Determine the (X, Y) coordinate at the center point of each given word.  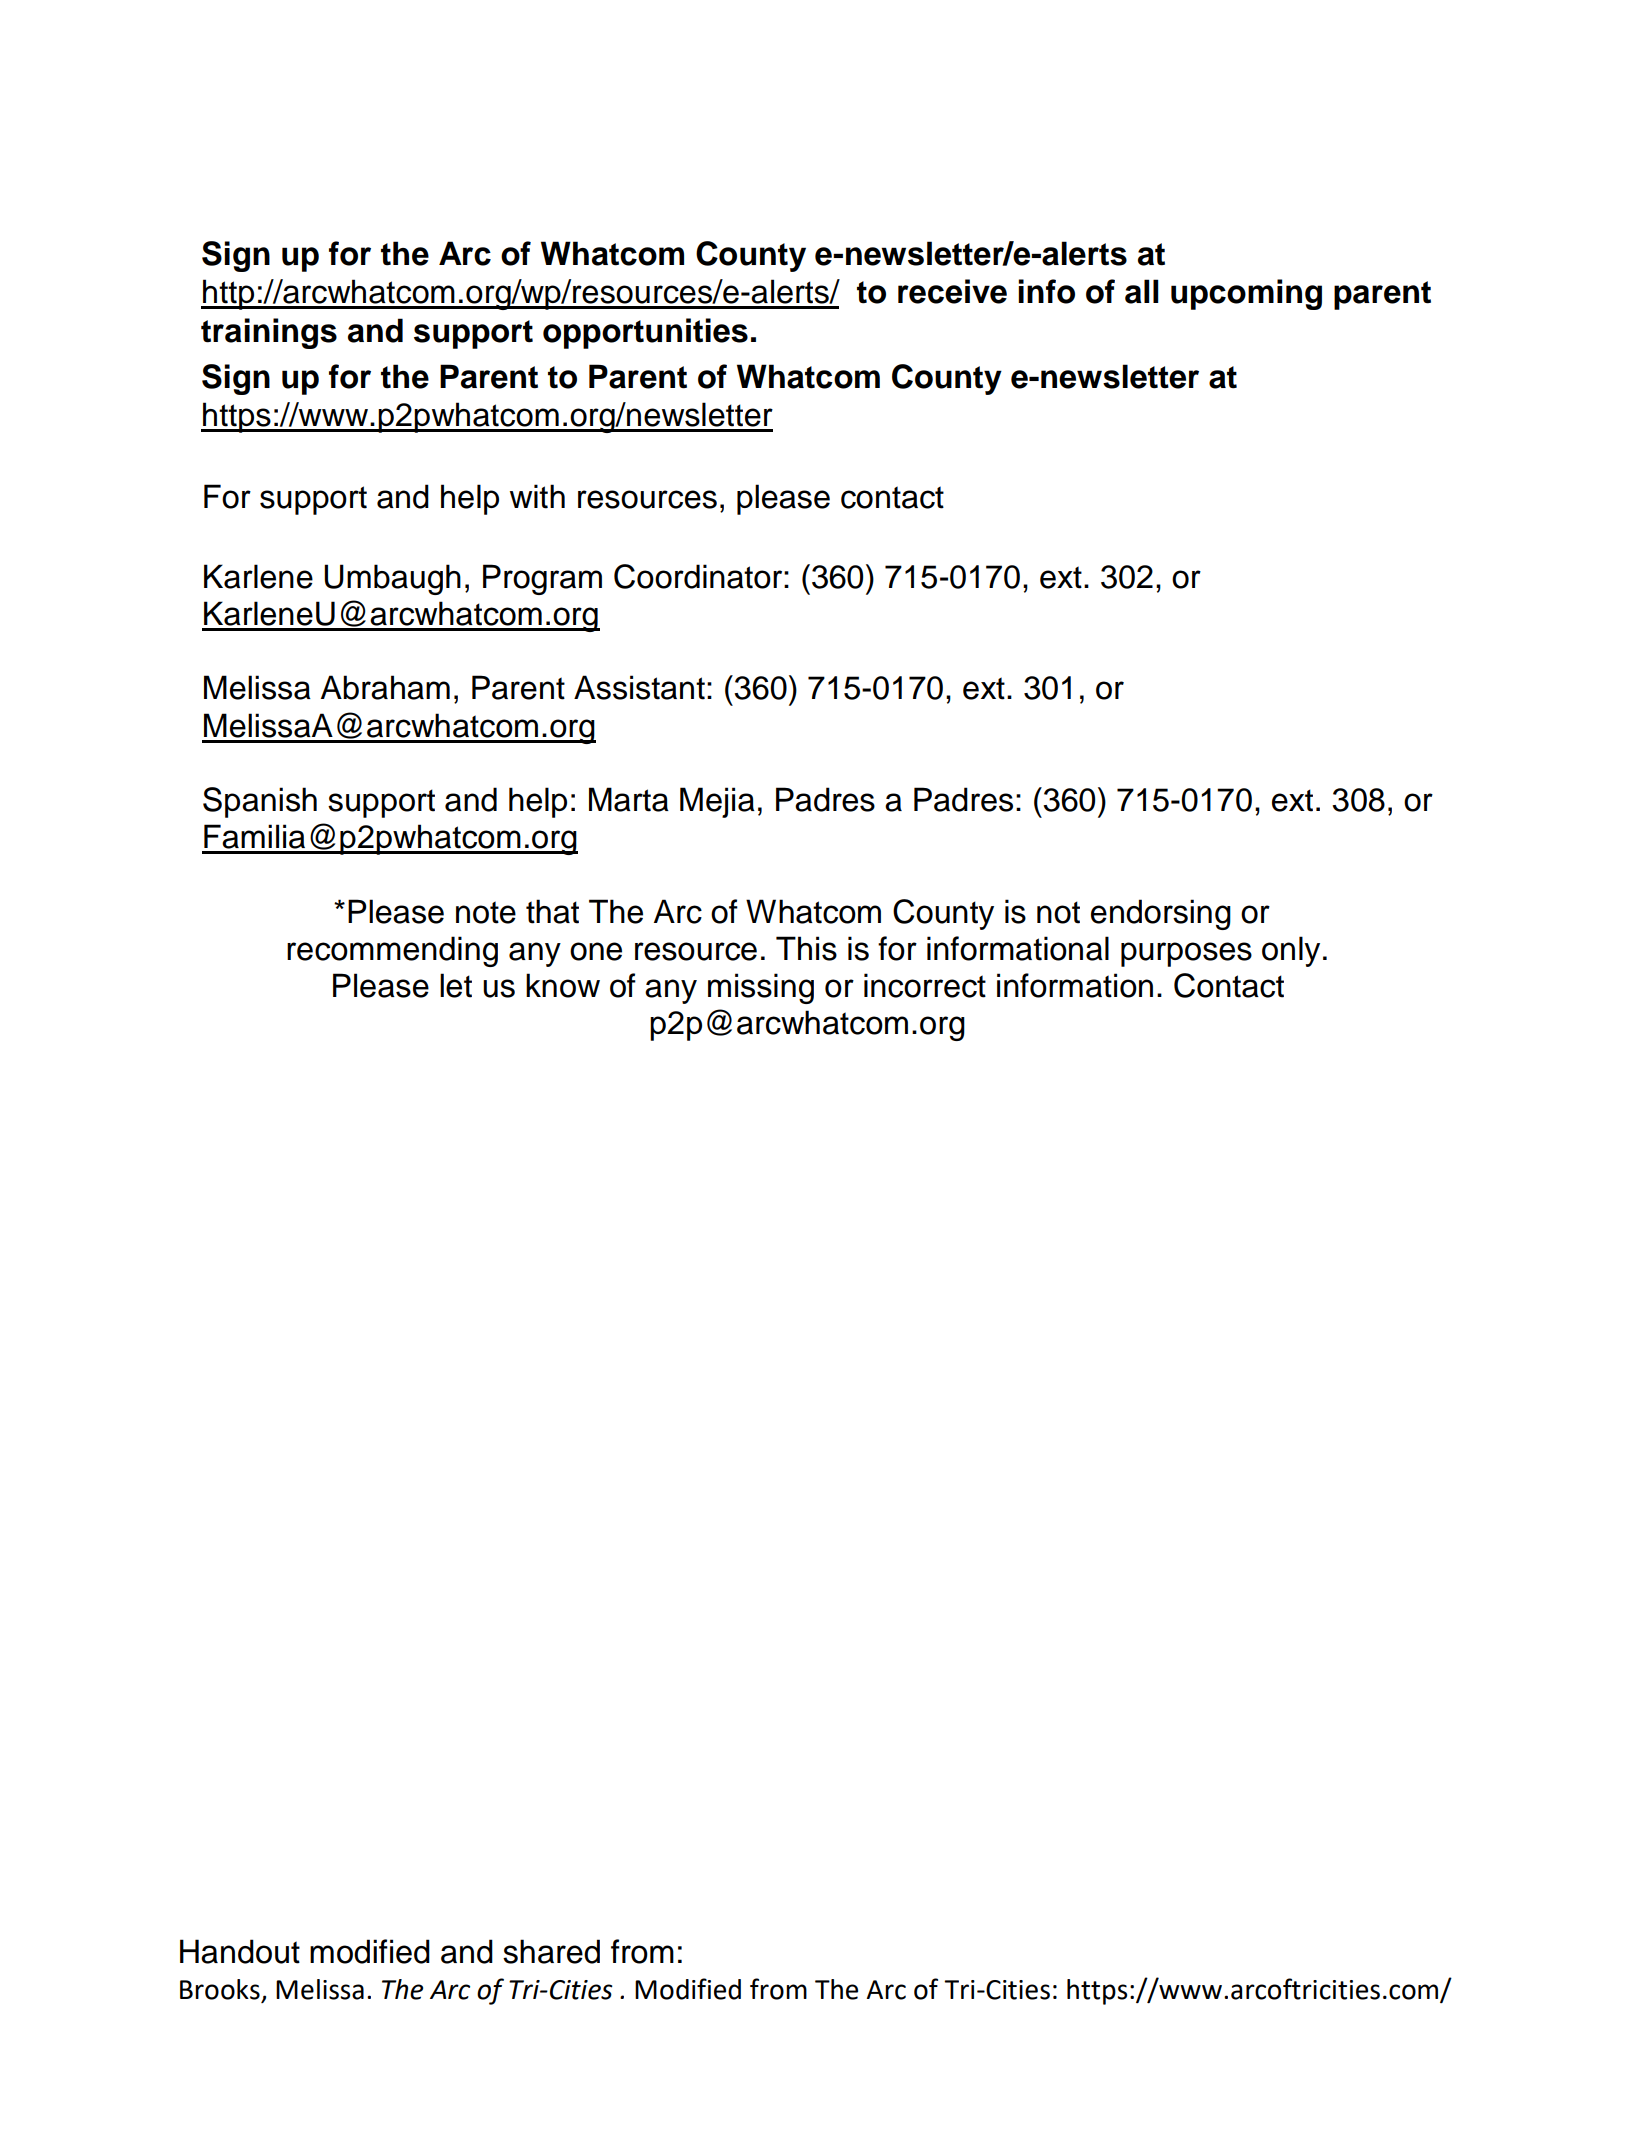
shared (551, 1951)
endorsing (1161, 914)
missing (761, 988)
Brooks (220, 1989)
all (1142, 291)
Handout (240, 1951)
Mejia (717, 802)
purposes (1186, 954)
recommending (392, 951)
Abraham (385, 687)
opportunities (645, 333)
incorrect (925, 985)
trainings (269, 333)
